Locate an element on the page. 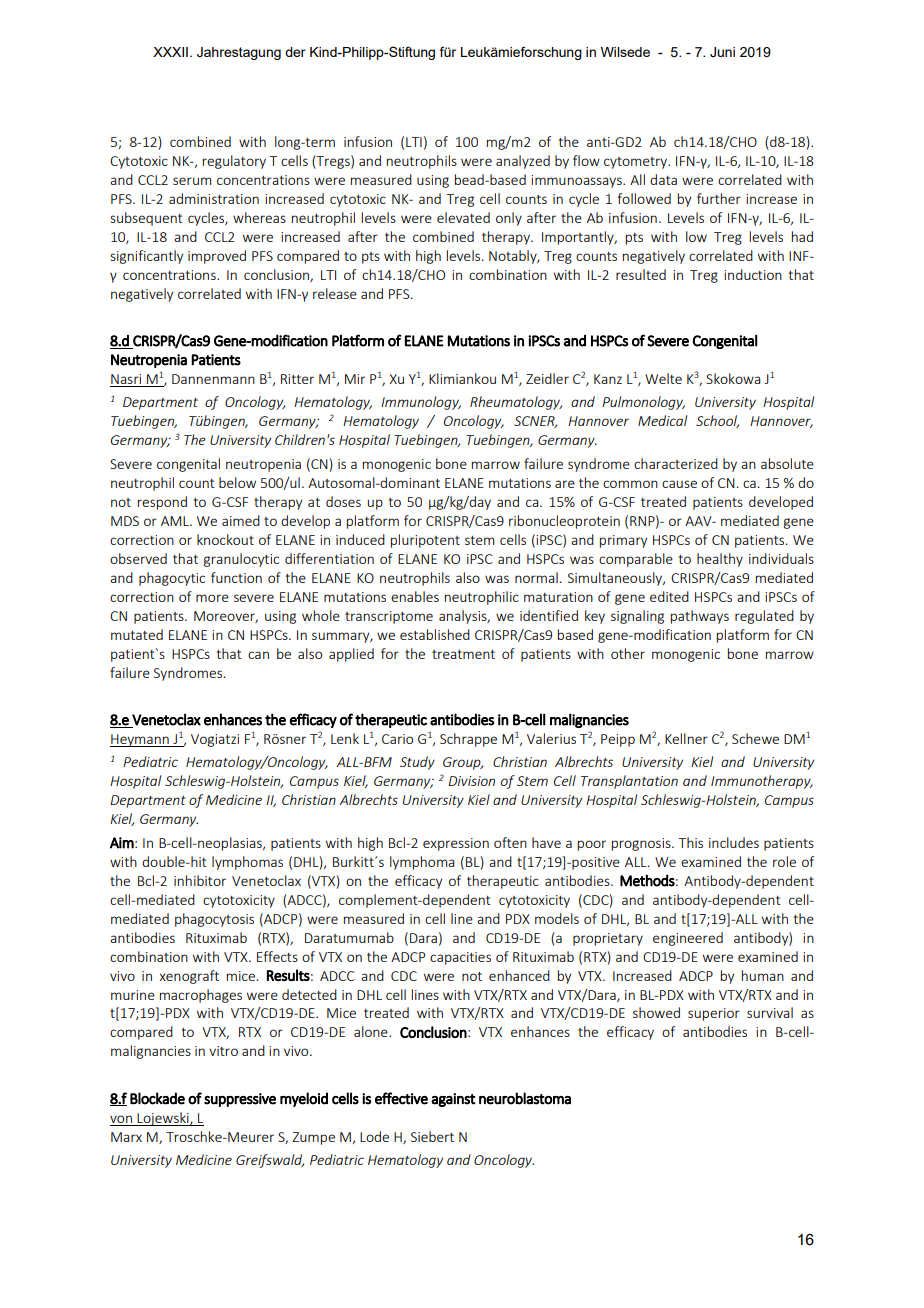  suppressive is located at coordinates (240, 1100).
